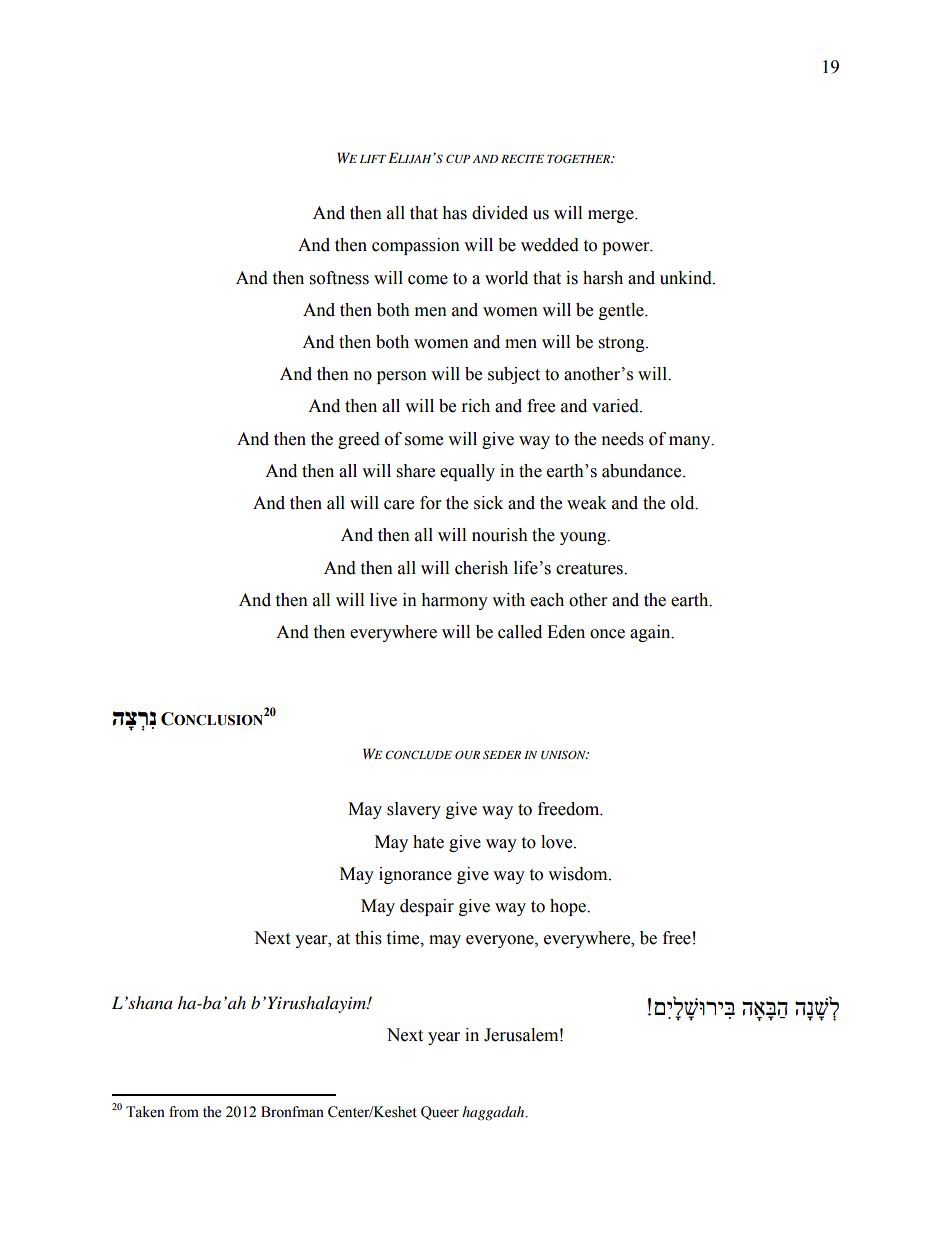 This document has height=1233, width=952. I want to click on softness, so click(339, 278).
